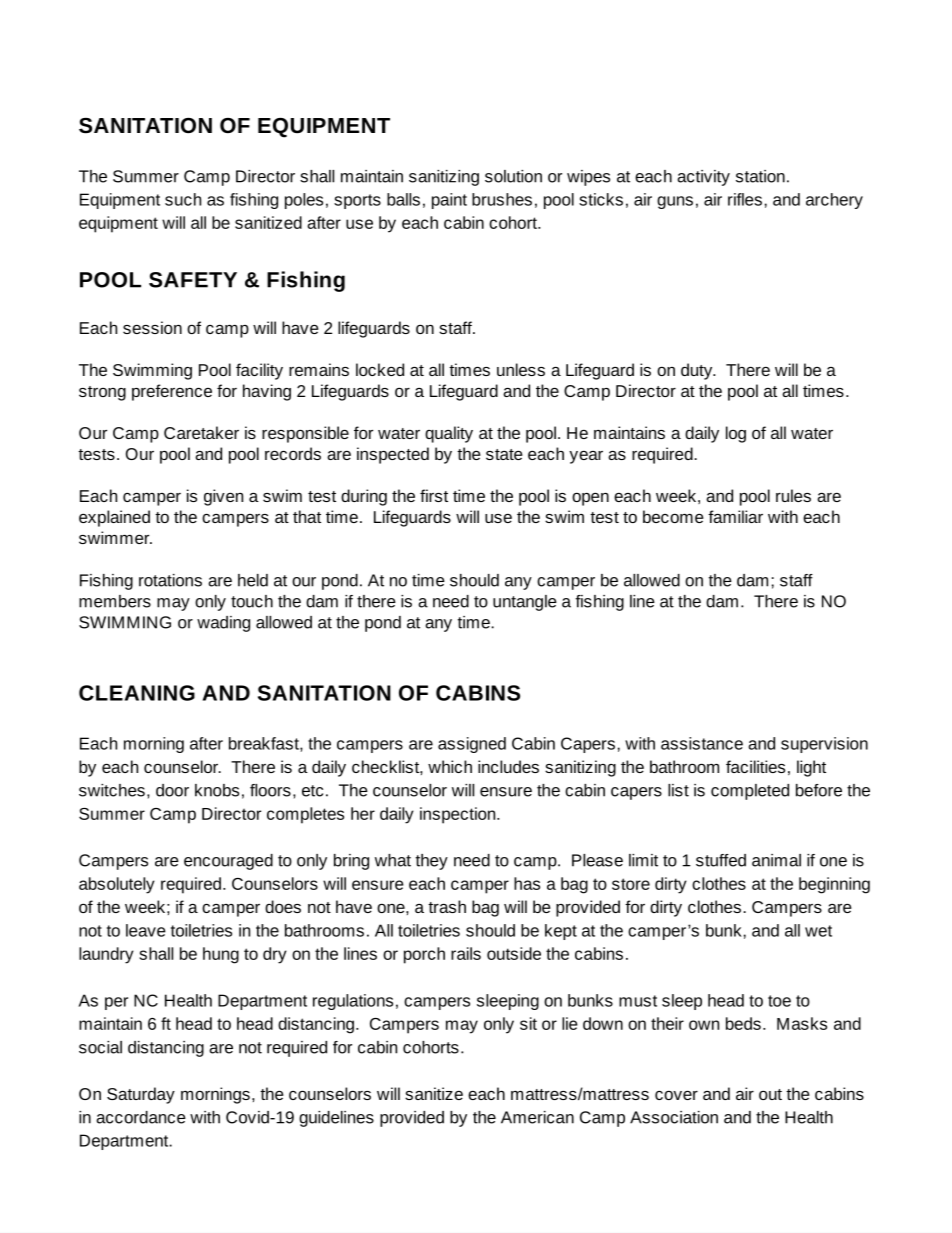 The width and height of the screenshot is (952, 1233). Describe the element at coordinates (183, 199) in the screenshot. I see `such` at that location.
